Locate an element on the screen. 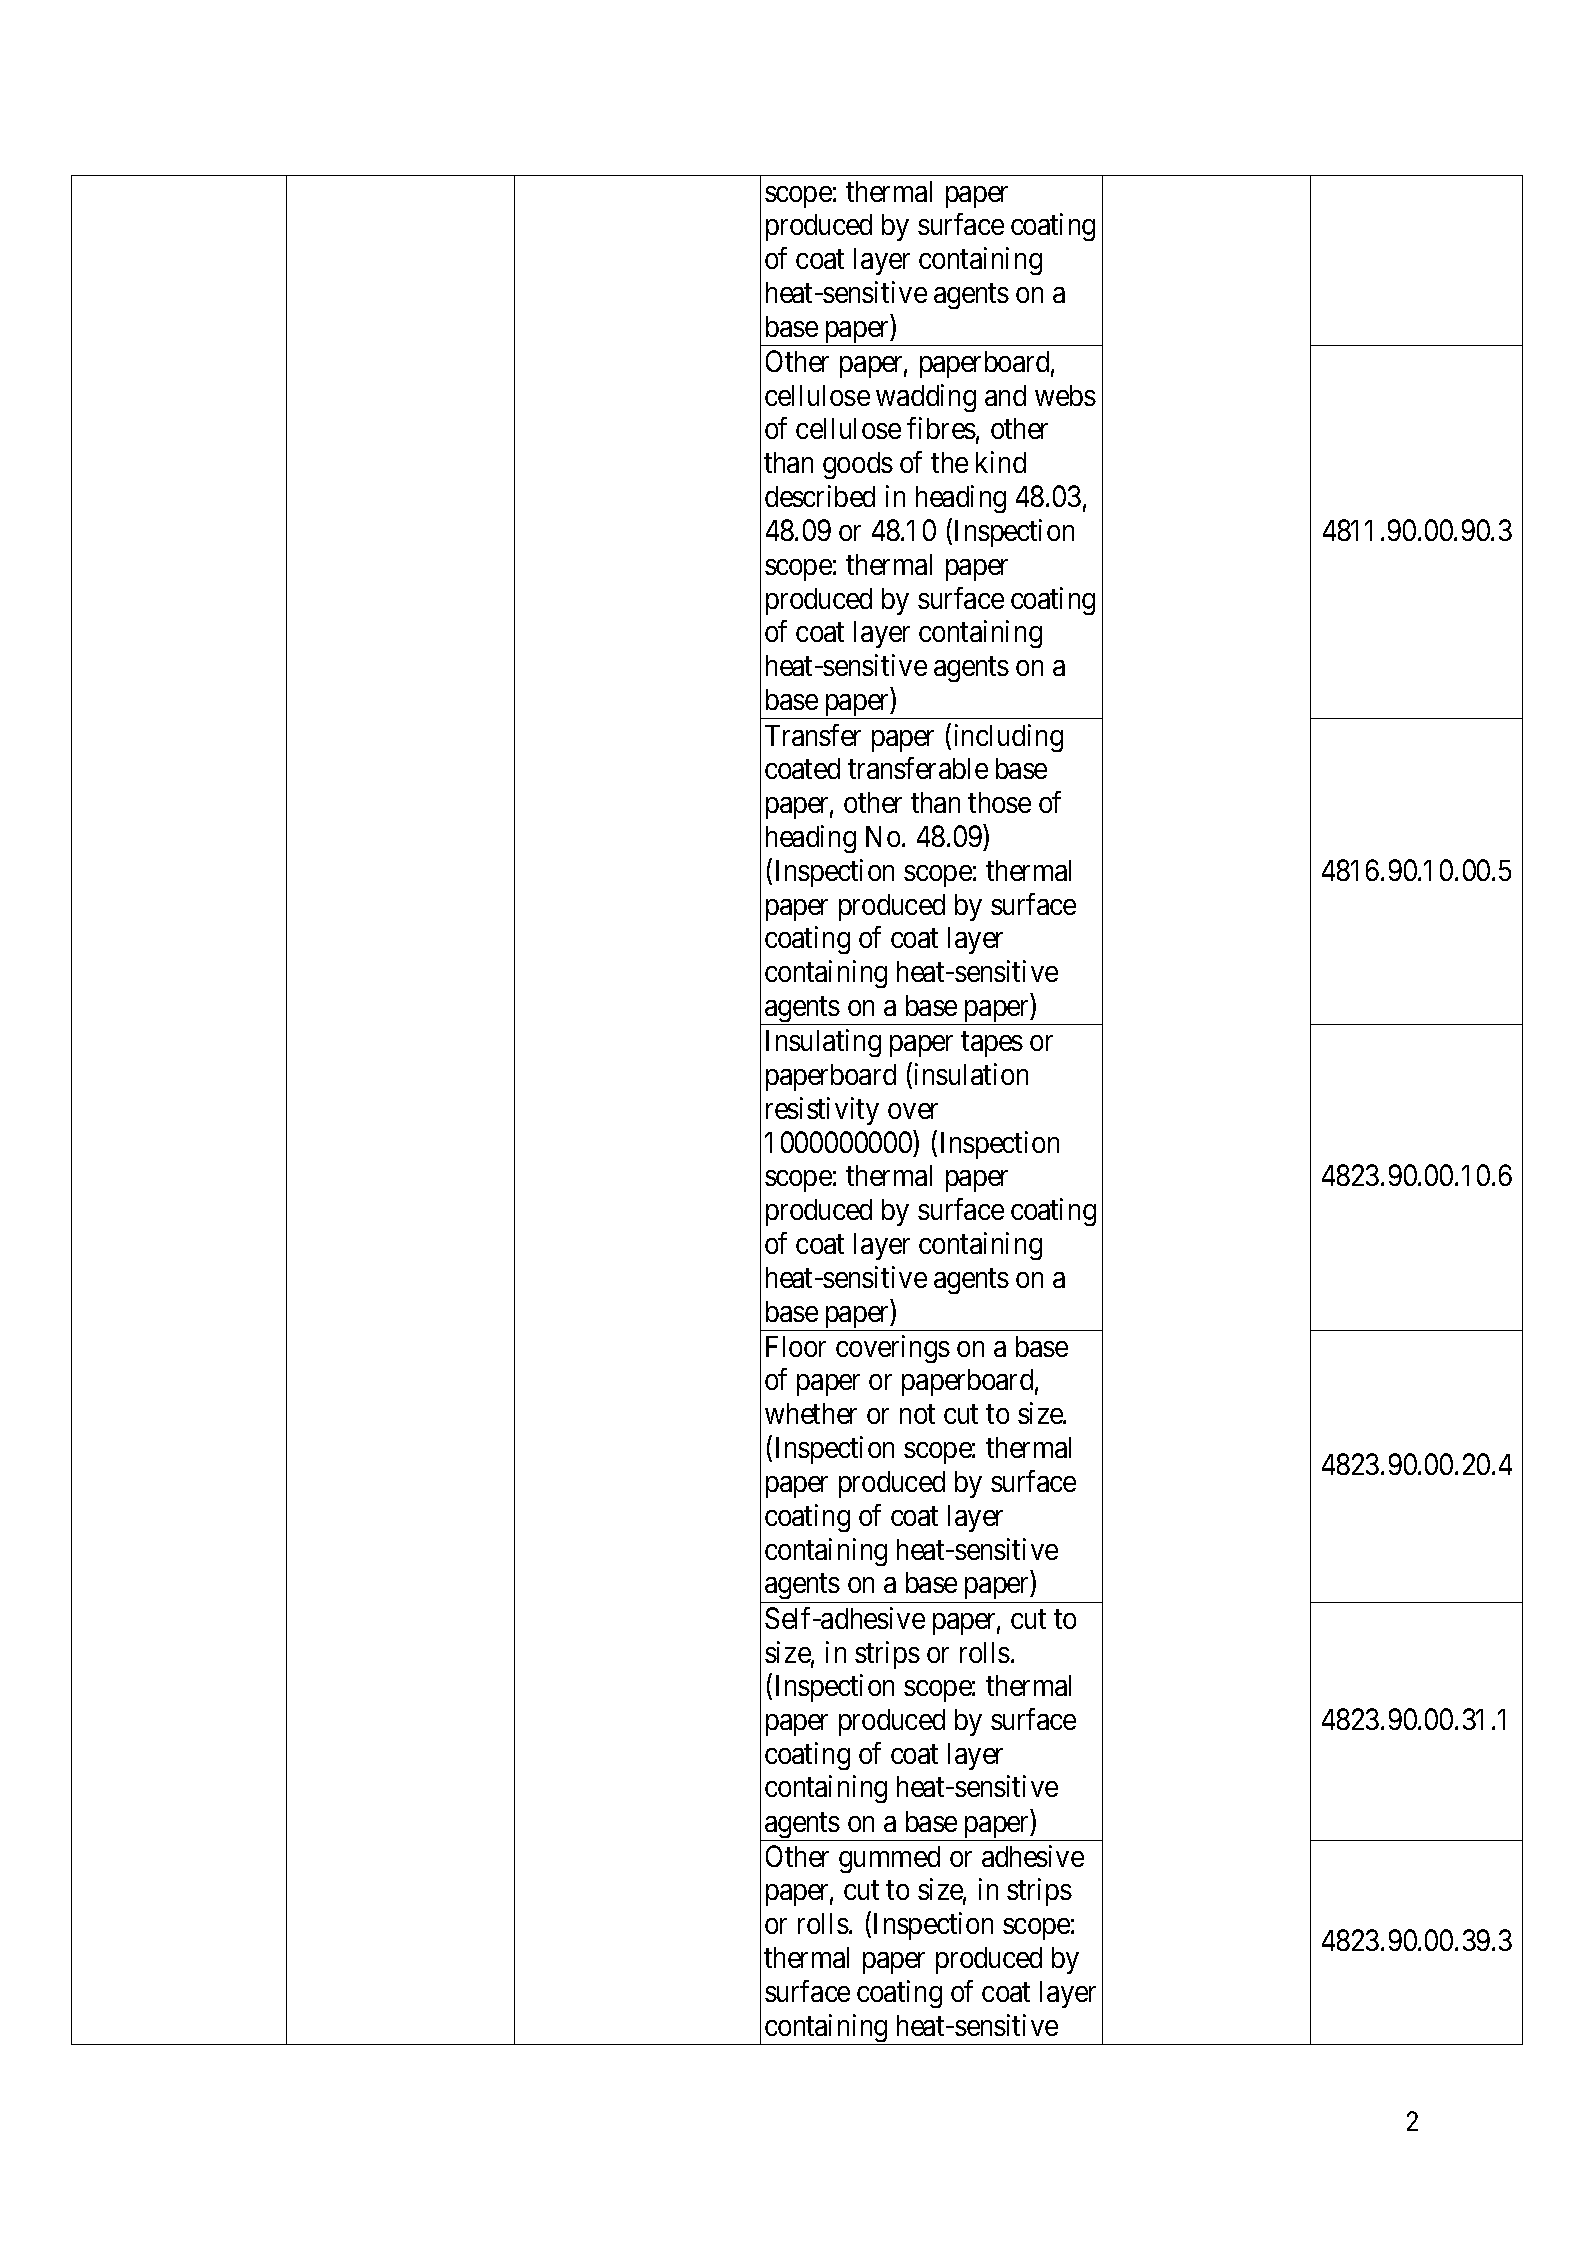  fibres is located at coordinates (941, 428).
